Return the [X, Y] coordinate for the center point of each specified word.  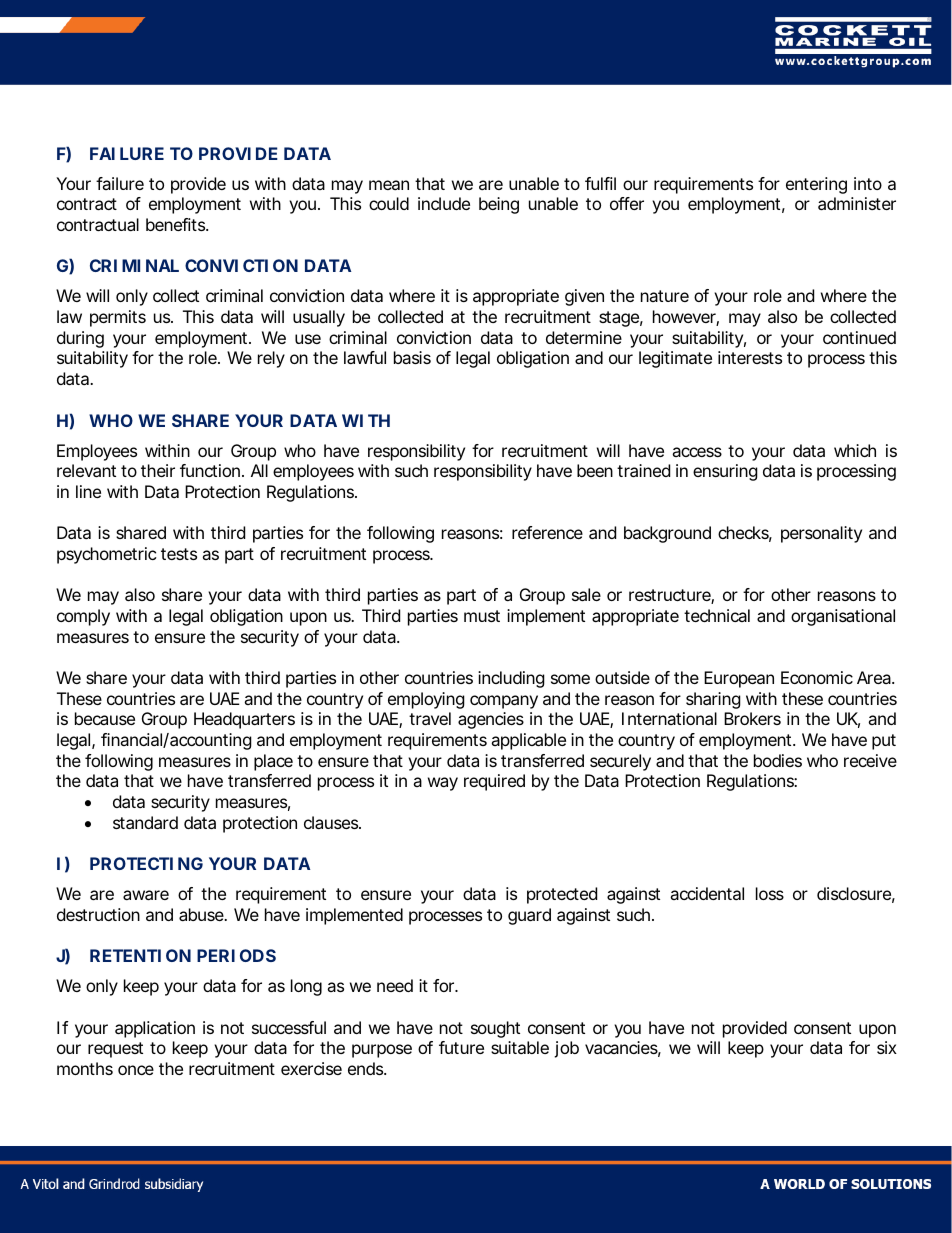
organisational [843, 617]
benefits [177, 224]
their [158, 470]
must [482, 616]
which [855, 450]
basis [412, 357]
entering [816, 185]
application [155, 1029]
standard [145, 822]
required [494, 782]
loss [770, 893]
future [461, 1047]
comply [83, 617]
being [499, 205]
